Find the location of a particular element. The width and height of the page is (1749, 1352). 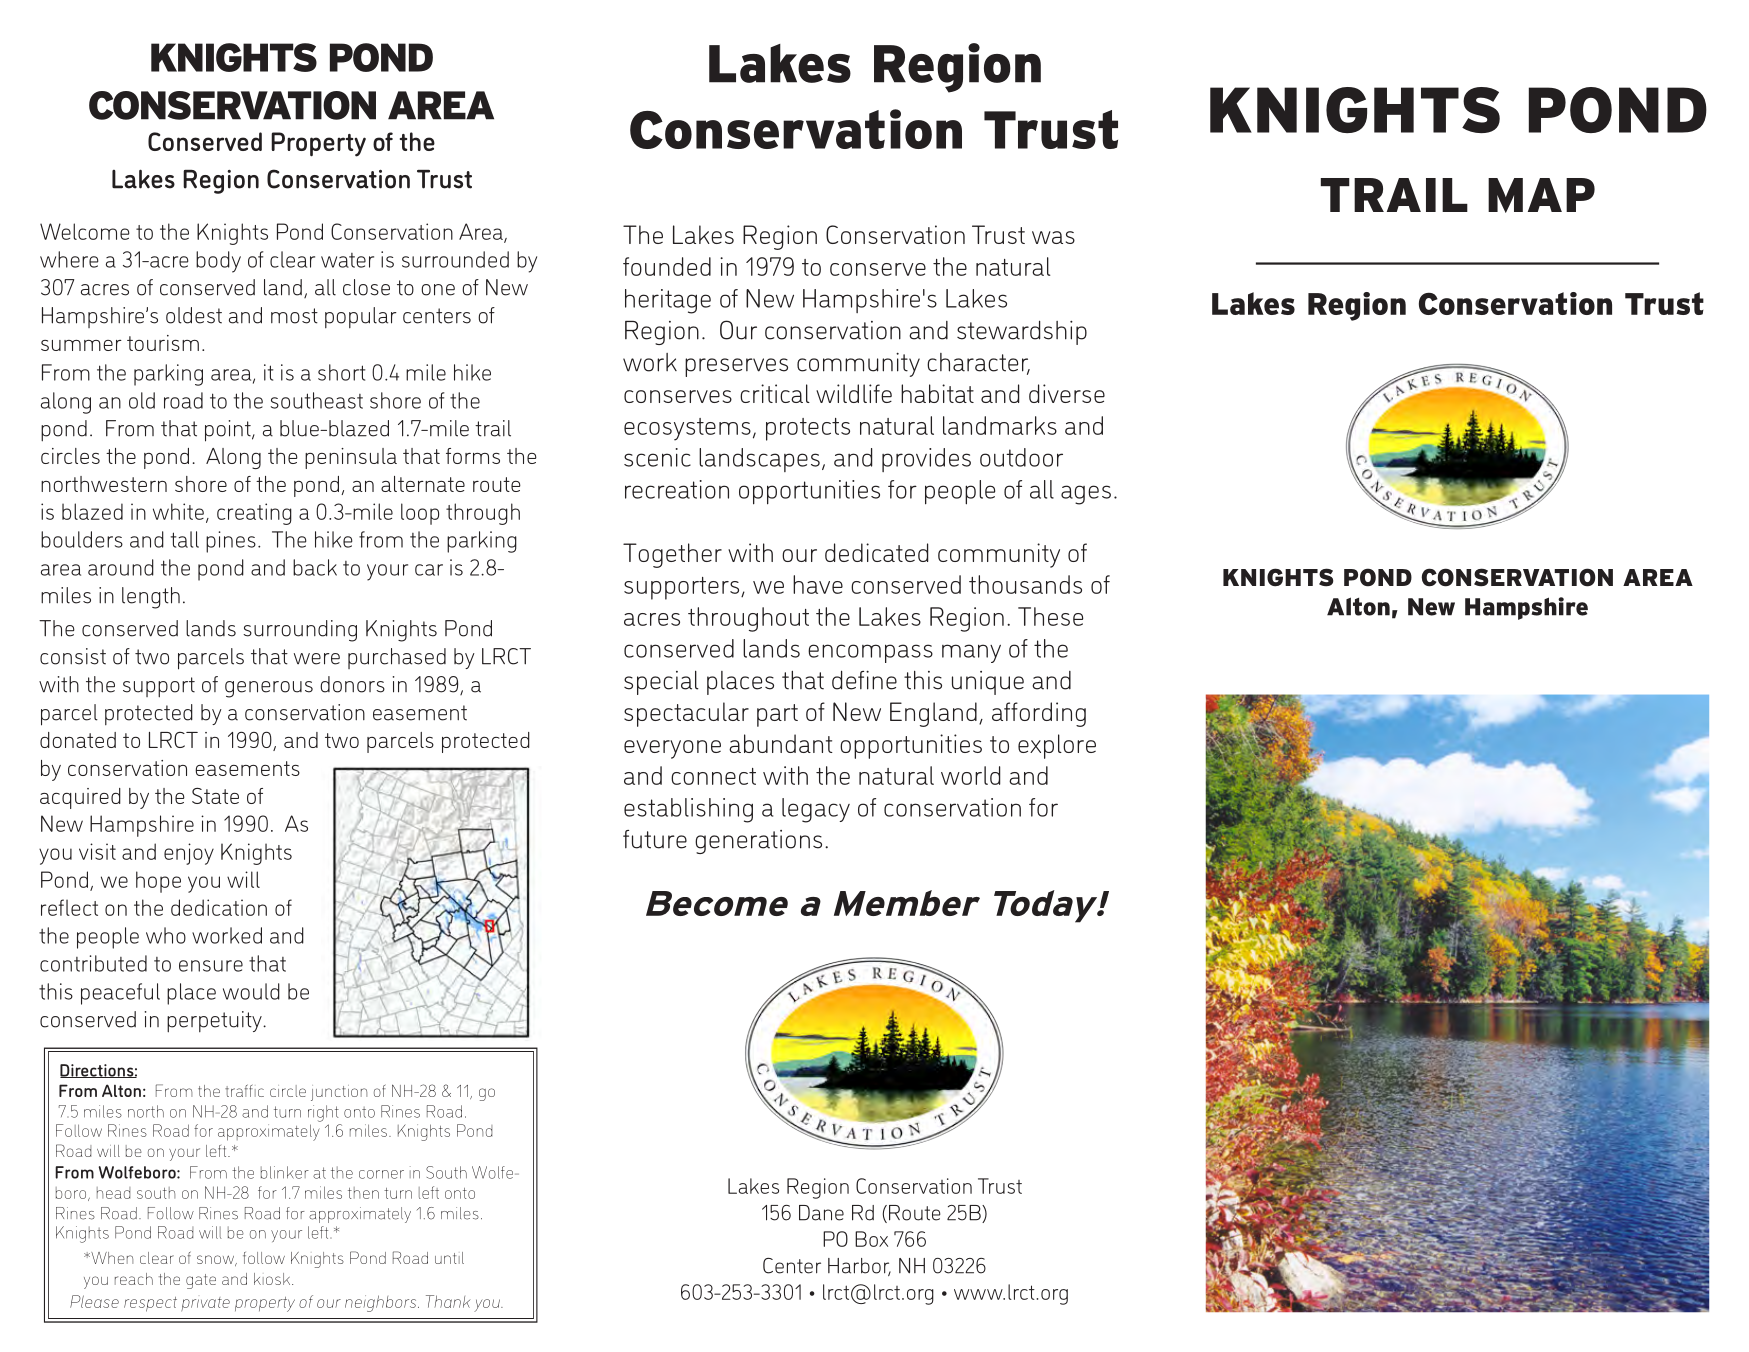

State is located at coordinates (215, 796).
